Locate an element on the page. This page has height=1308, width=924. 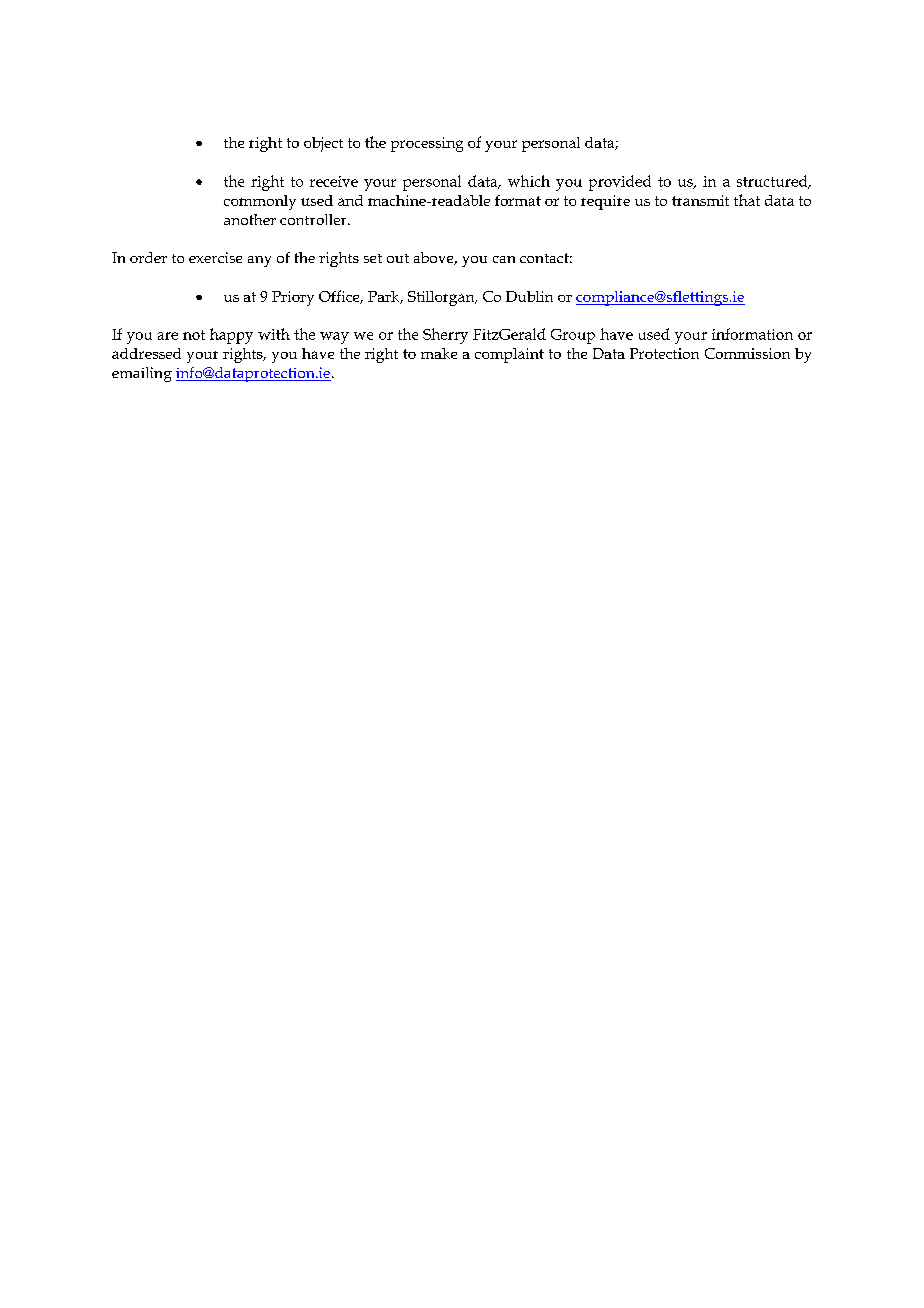
can is located at coordinates (504, 259).
